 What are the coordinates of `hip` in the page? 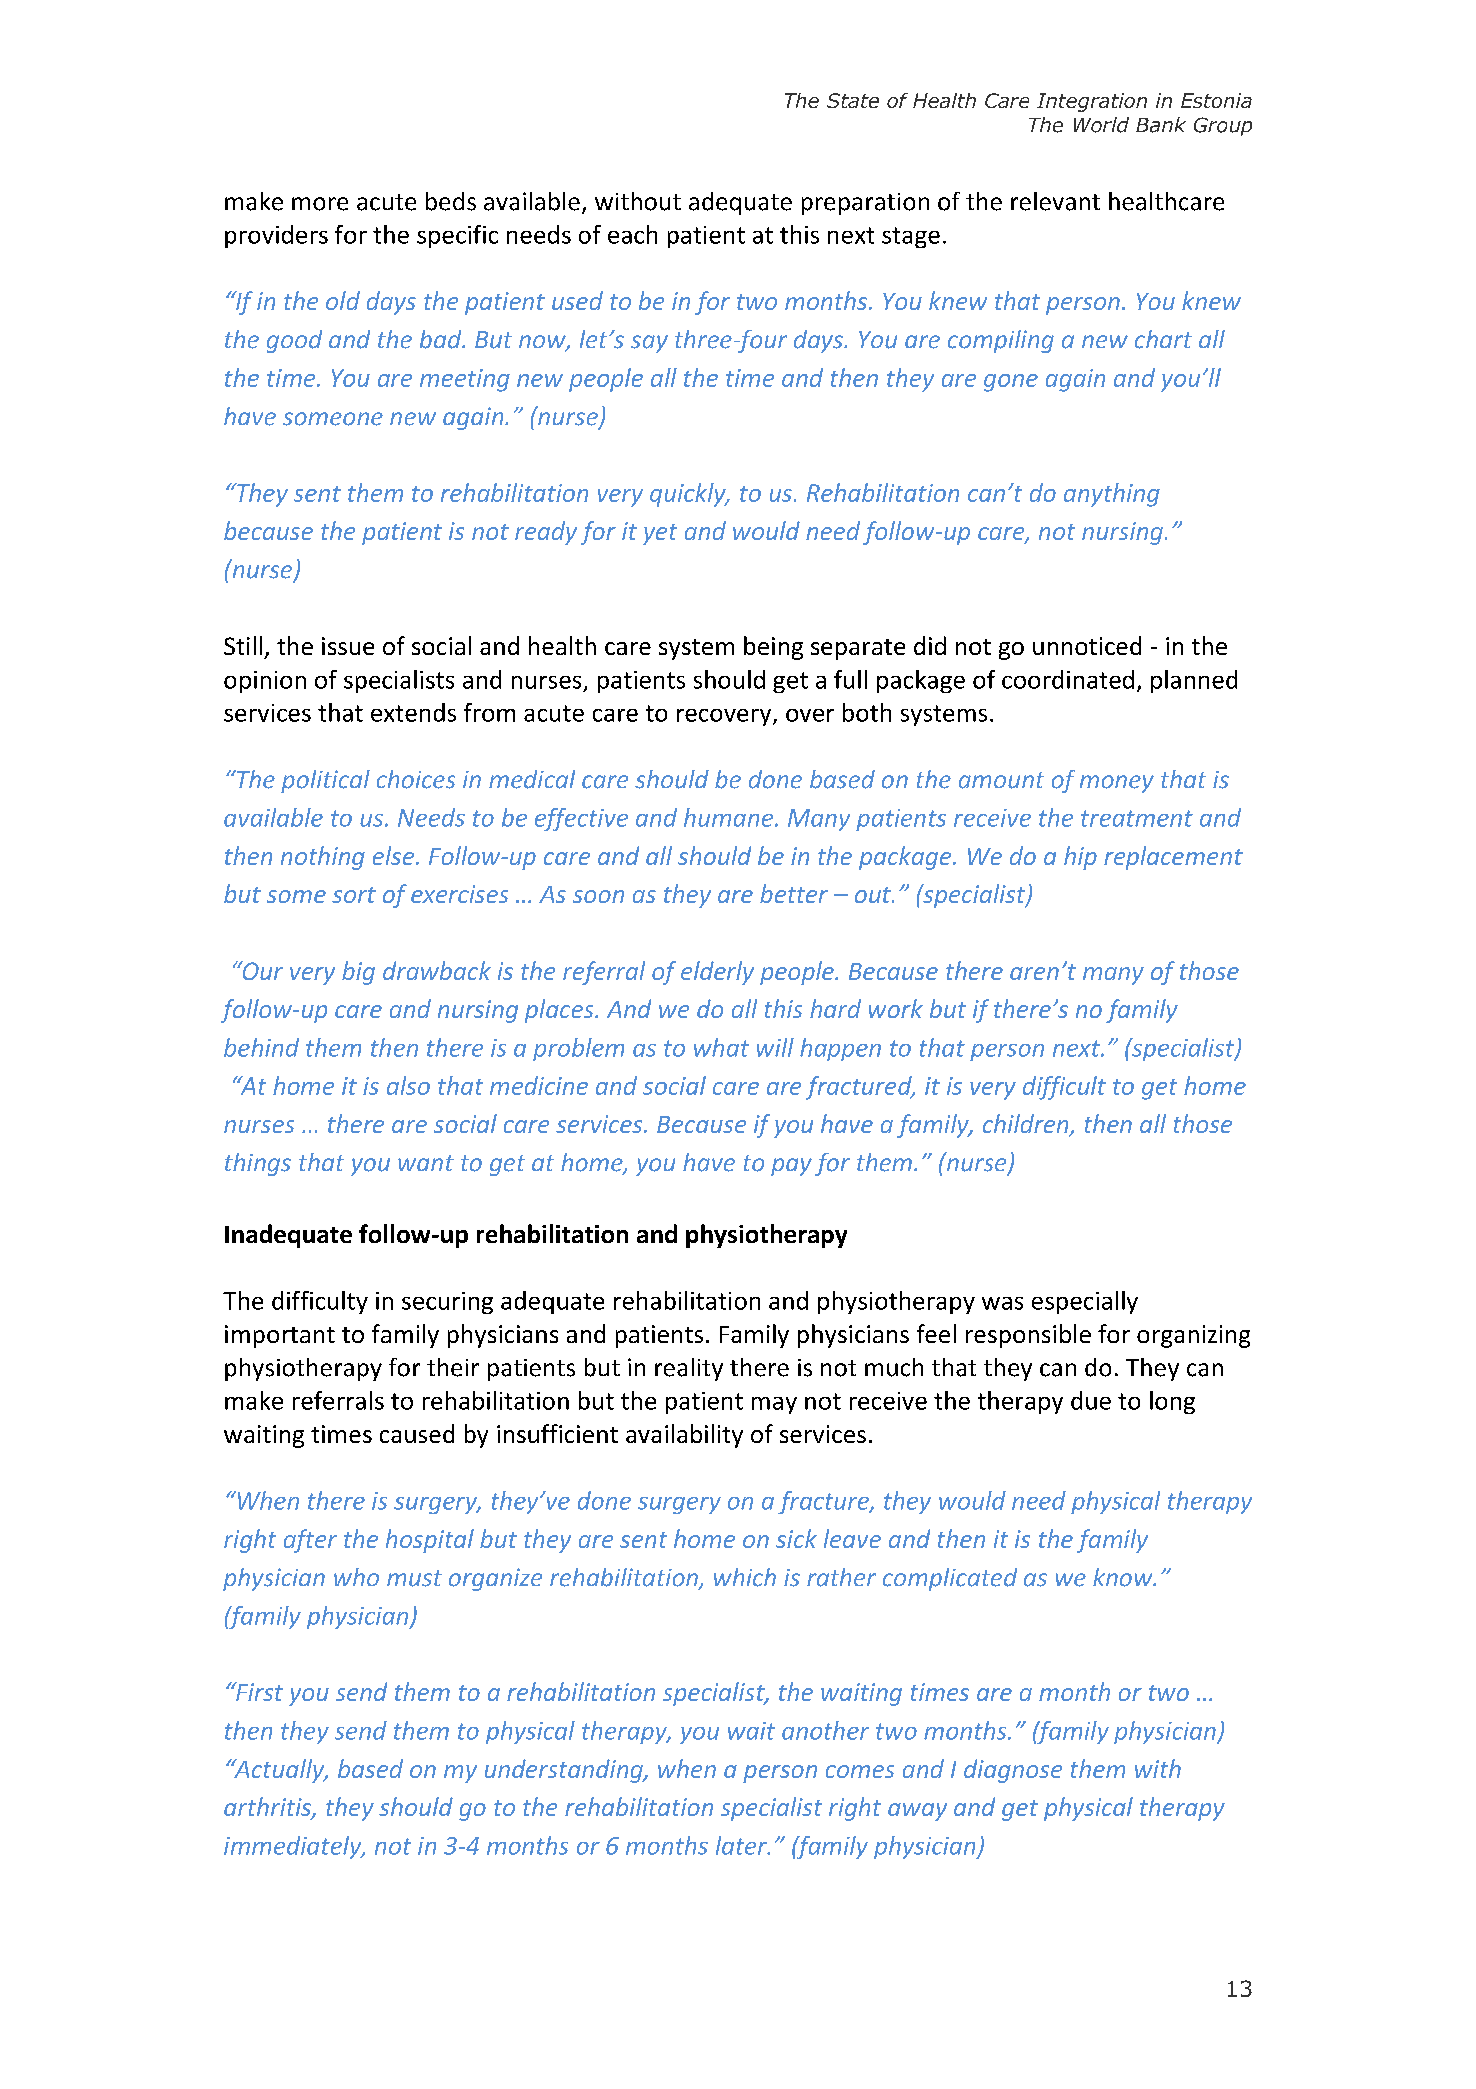 It's located at (1080, 858).
